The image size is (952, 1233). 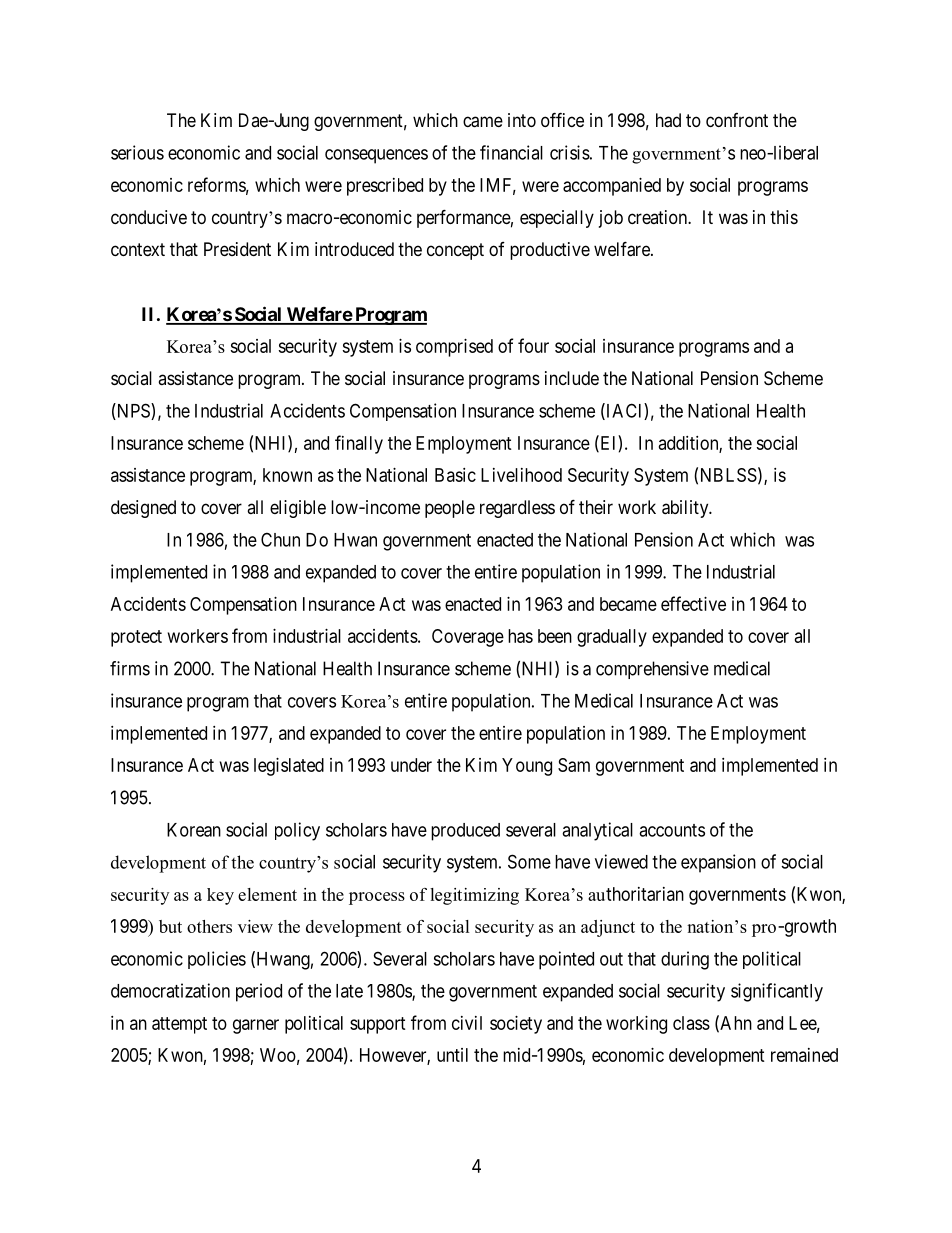 I want to click on attempt, so click(x=179, y=1025).
